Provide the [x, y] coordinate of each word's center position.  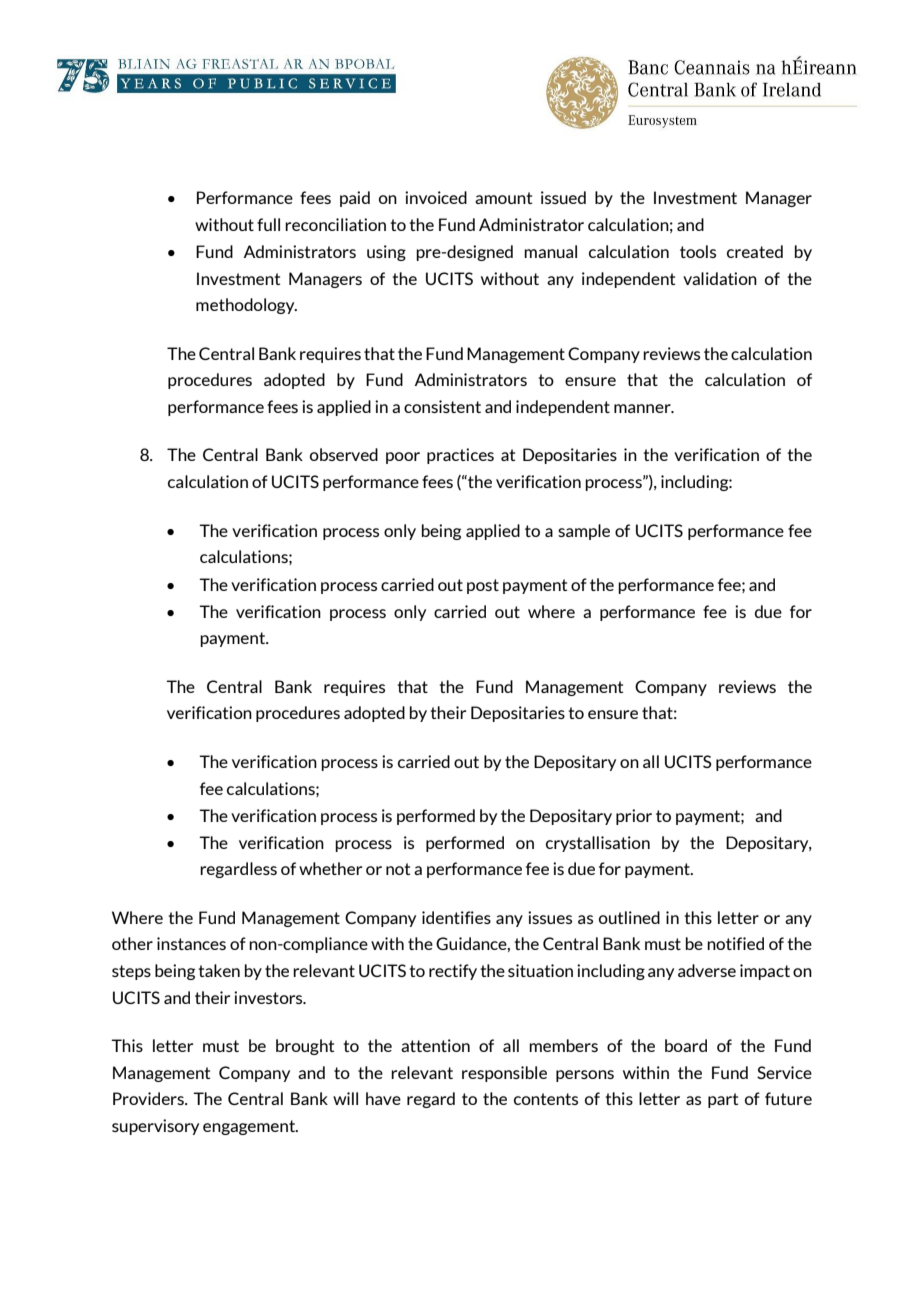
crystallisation [598, 844]
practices [460, 456]
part [723, 1100]
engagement [250, 1127]
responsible [504, 1074]
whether [330, 868]
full [268, 224]
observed [344, 454]
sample [584, 532]
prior [634, 817]
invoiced [436, 197]
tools [698, 251]
